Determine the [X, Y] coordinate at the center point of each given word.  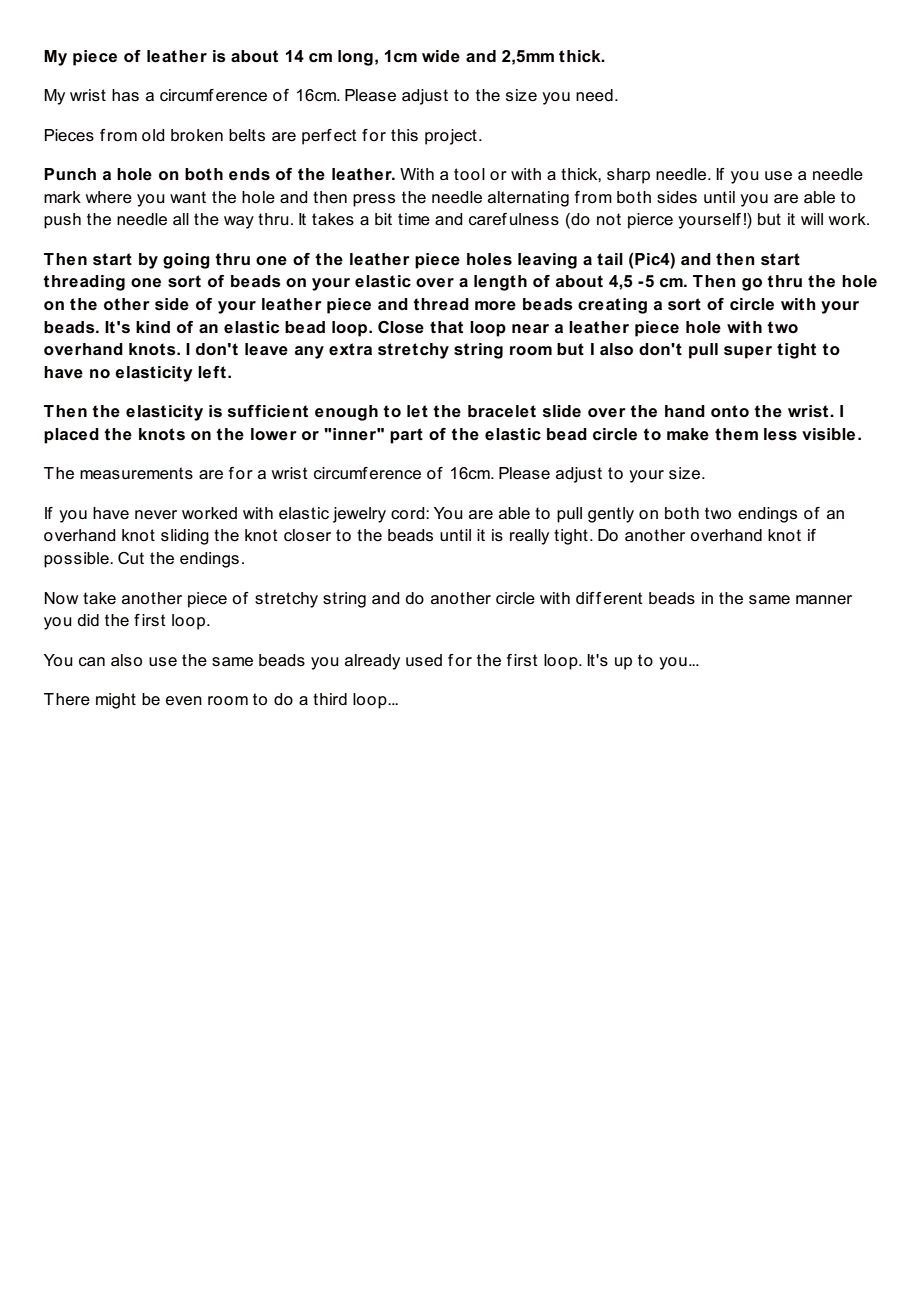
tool [469, 174]
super [748, 352]
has [125, 95]
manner [824, 600]
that [446, 327]
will [812, 219]
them [736, 434]
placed [71, 436]
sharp [628, 176]
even [184, 700]
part [406, 436]
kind [153, 327]
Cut [131, 558]
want [188, 197]
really [529, 537]
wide [441, 56]
